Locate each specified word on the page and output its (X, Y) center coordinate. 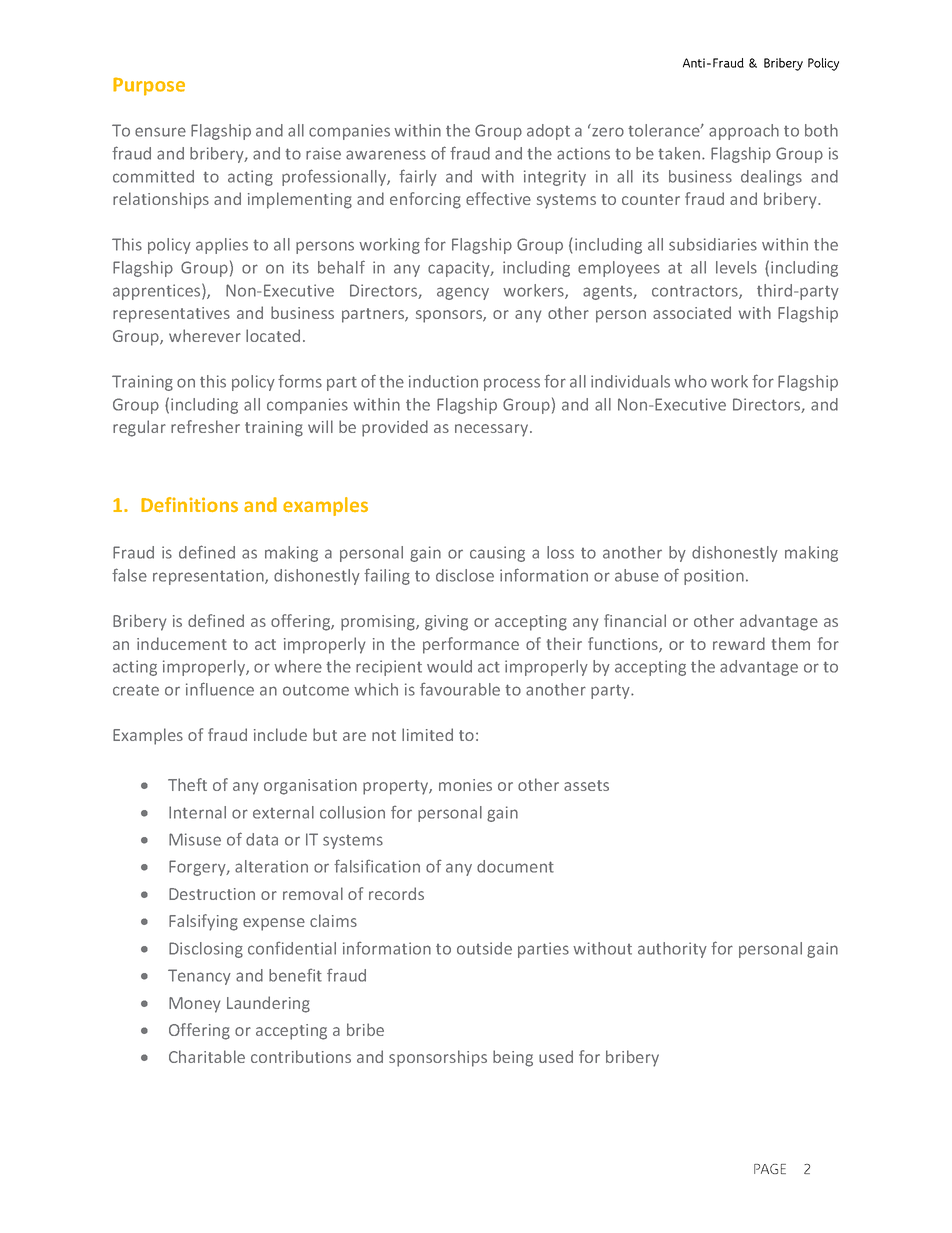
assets (586, 785)
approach (744, 132)
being (513, 1058)
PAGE (770, 1169)
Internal (197, 812)
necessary (493, 430)
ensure (160, 132)
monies (465, 785)
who (690, 381)
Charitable (207, 1056)
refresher (205, 426)
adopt (548, 132)
